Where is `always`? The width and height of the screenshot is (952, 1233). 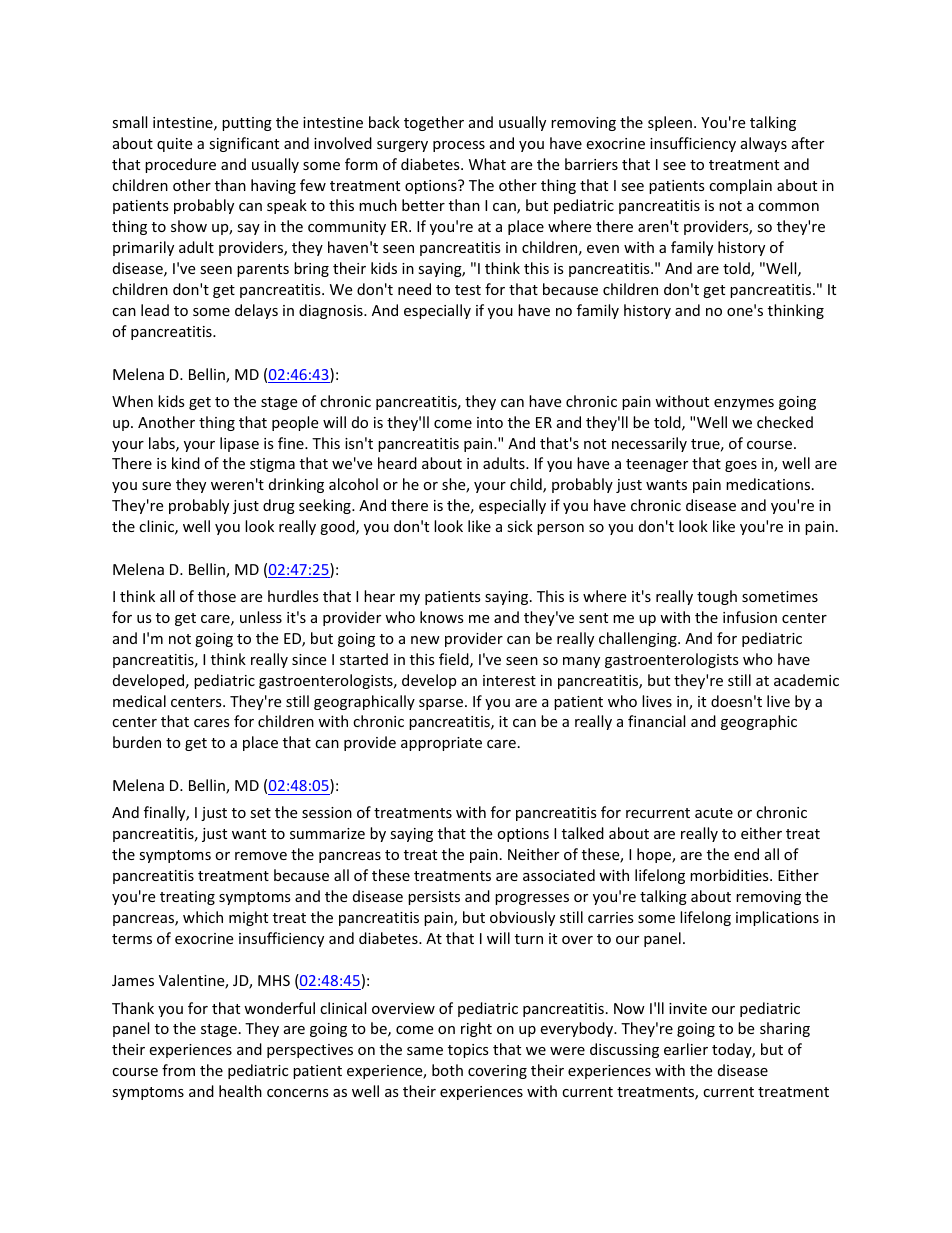 always is located at coordinates (764, 144).
